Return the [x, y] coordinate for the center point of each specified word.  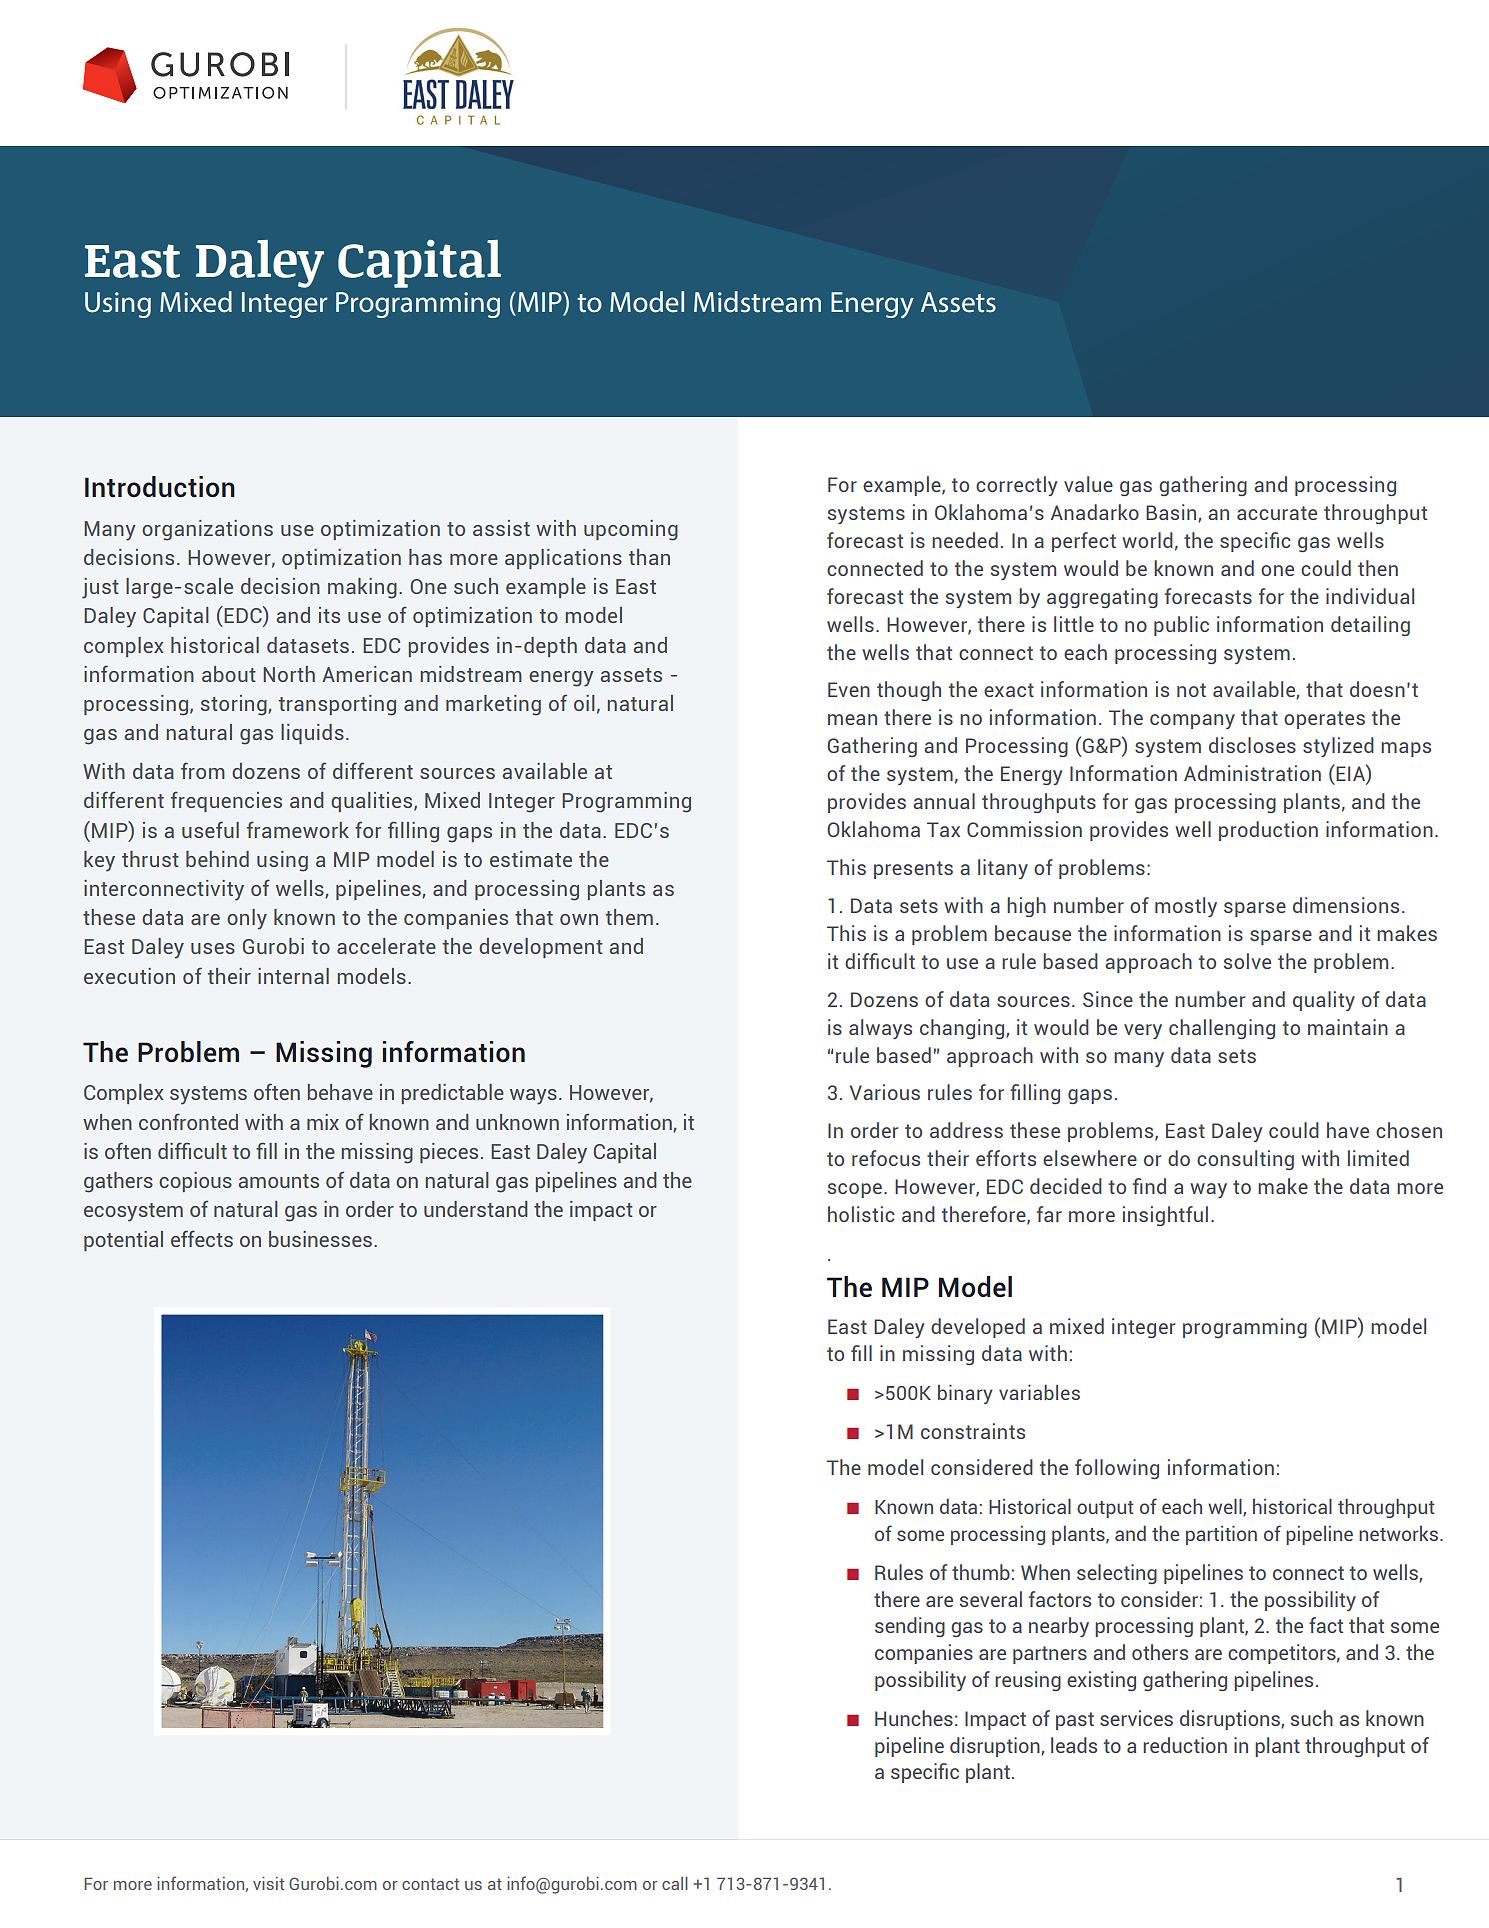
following [1117, 1469]
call [675, 1883]
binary [965, 1394]
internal [293, 976]
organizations [207, 530]
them [629, 917]
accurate [1277, 513]
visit [268, 1883]
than [649, 557]
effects [202, 1238]
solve [1247, 961]
